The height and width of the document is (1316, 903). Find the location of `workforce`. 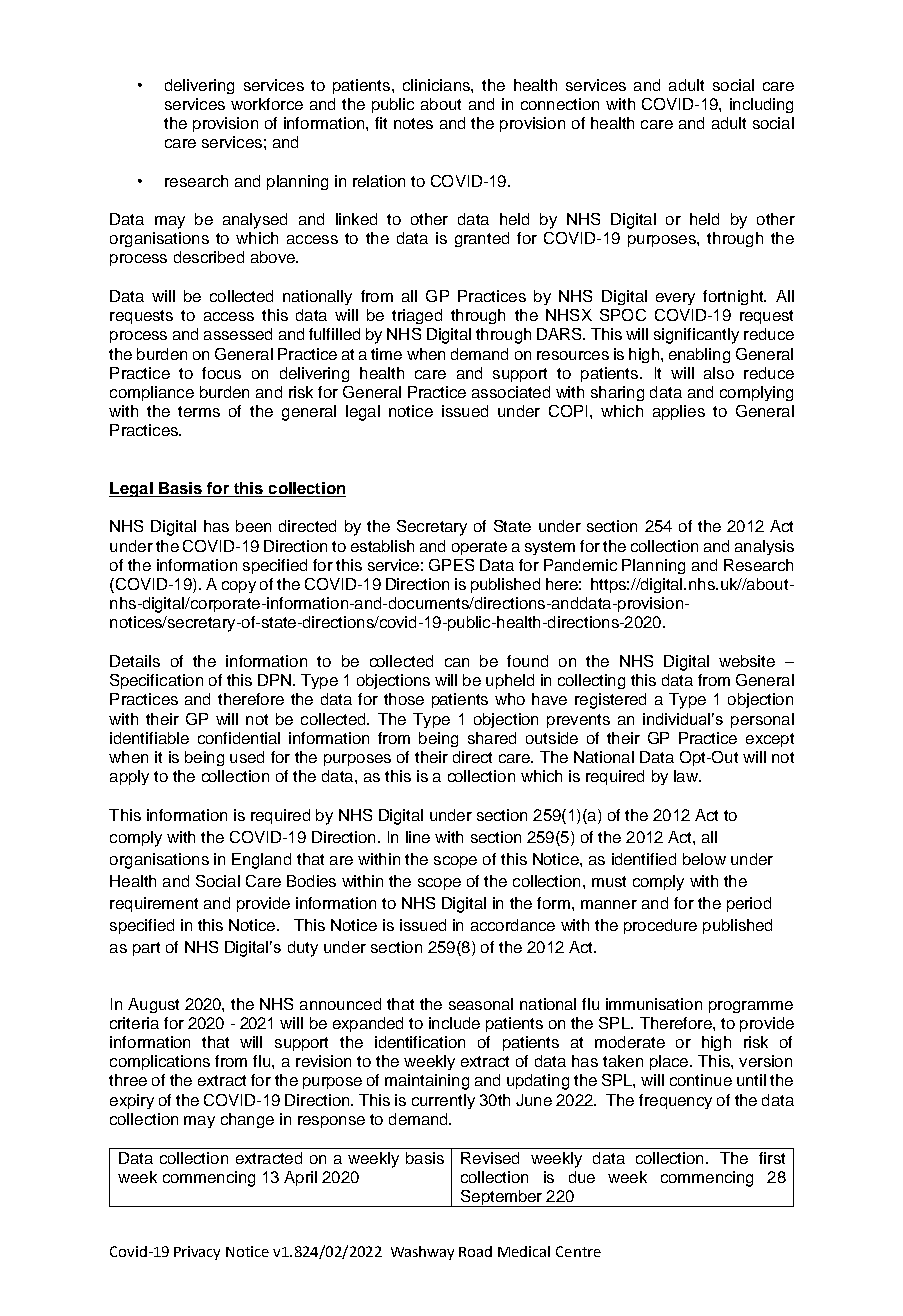

workforce is located at coordinates (267, 104).
